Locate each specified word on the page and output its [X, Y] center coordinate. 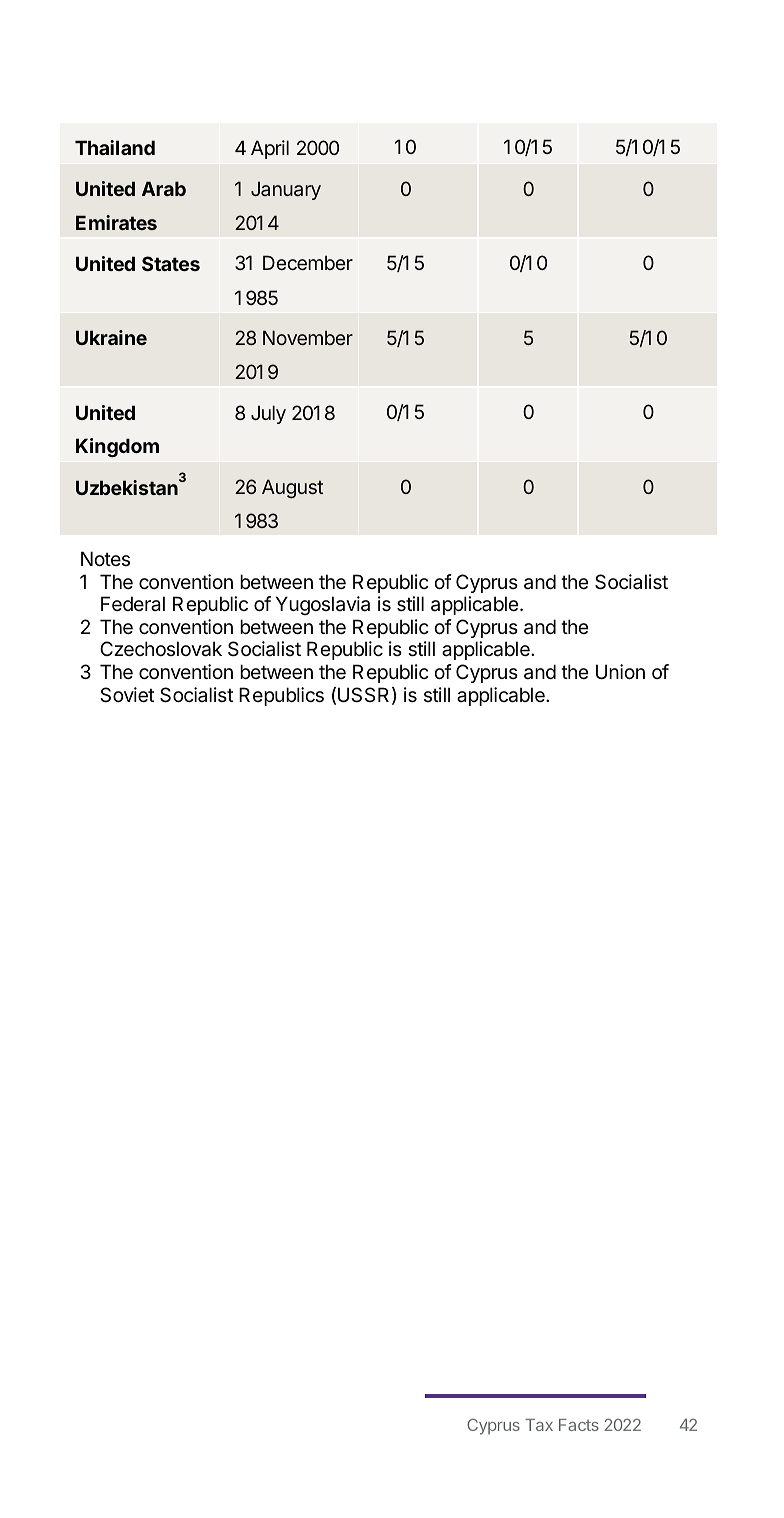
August [292, 488]
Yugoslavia [323, 605]
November [308, 337]
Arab [164, 188]
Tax [539, 1425]
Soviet [127, 695]
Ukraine [111, 337]
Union [620, 672]
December [308, 262]
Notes [105, 558]
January [286, 190]
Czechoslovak [161, 649]
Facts [579, 1425]
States [171, 263]
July [268, 414]
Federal [133, 604]
